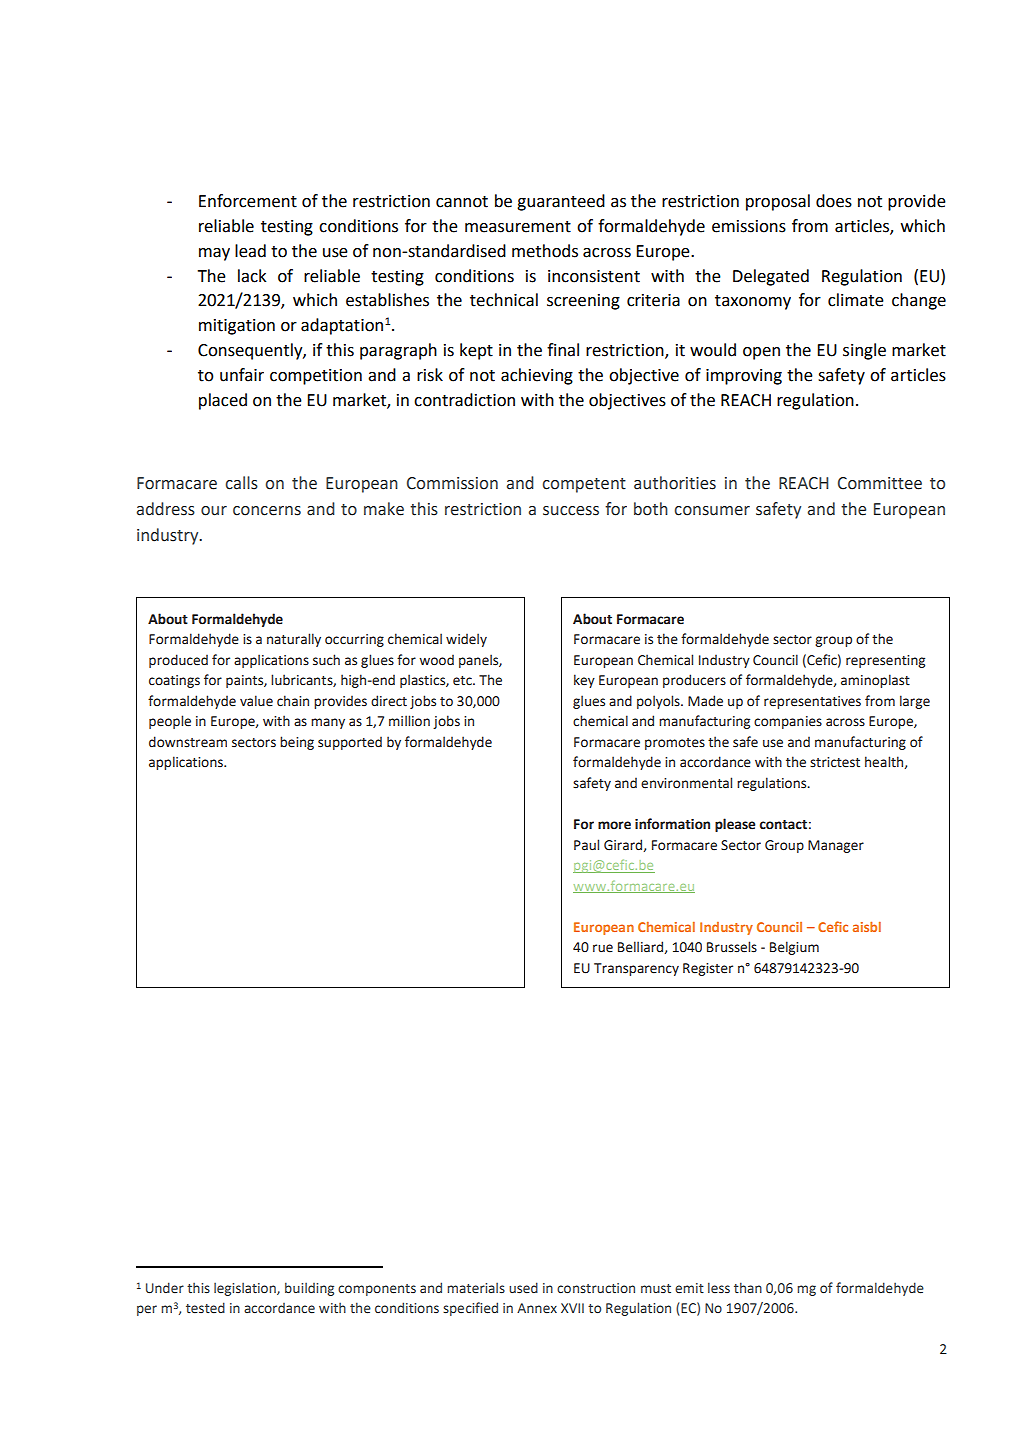 The image size is (1019, 1441). Describe the element at coordinates (794, 948) in the page. I see `Belgium` at that location.
